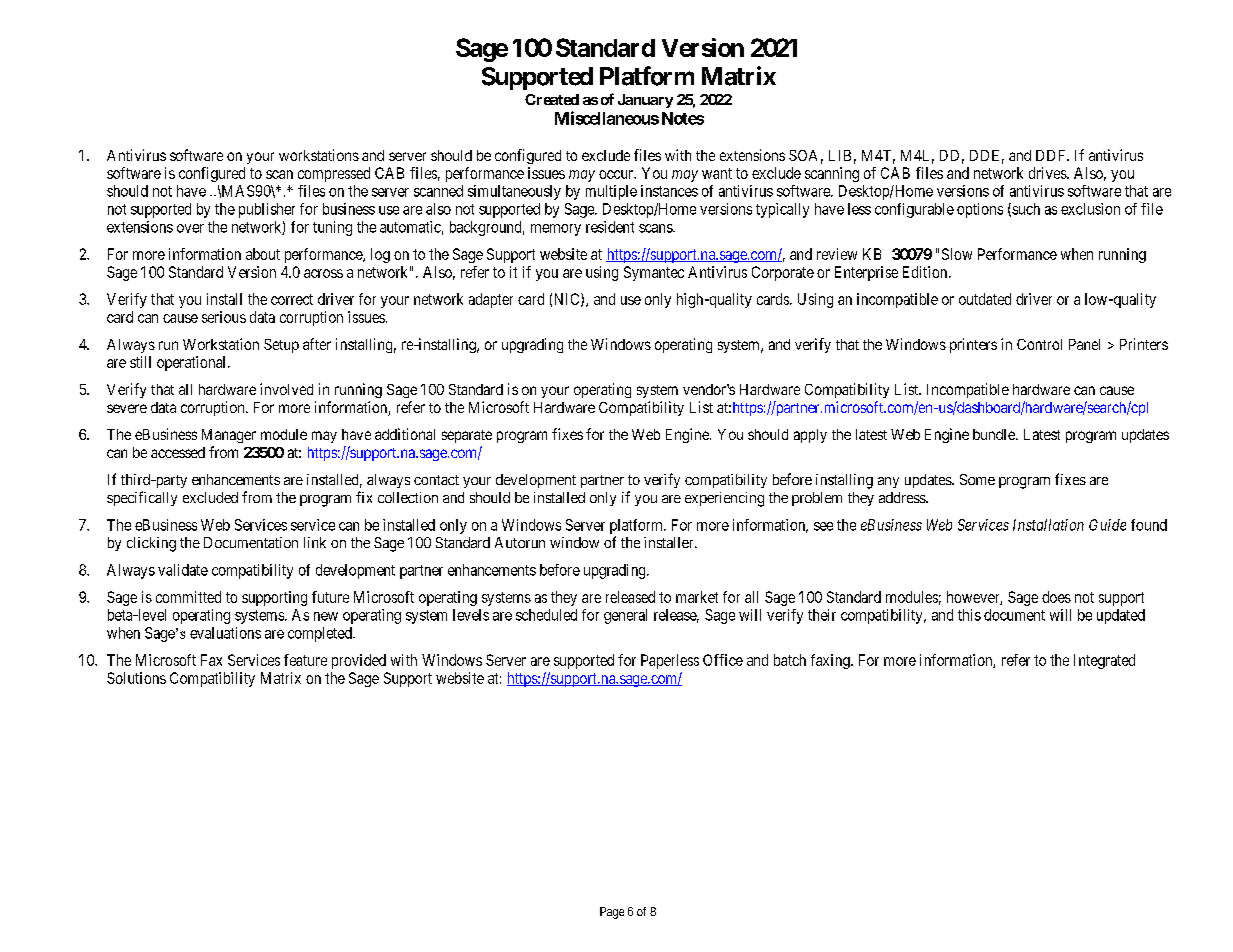 The image size is (1233, 952). Describe the element at coordinates (969, 615) in the document. I see `this` at that location.
